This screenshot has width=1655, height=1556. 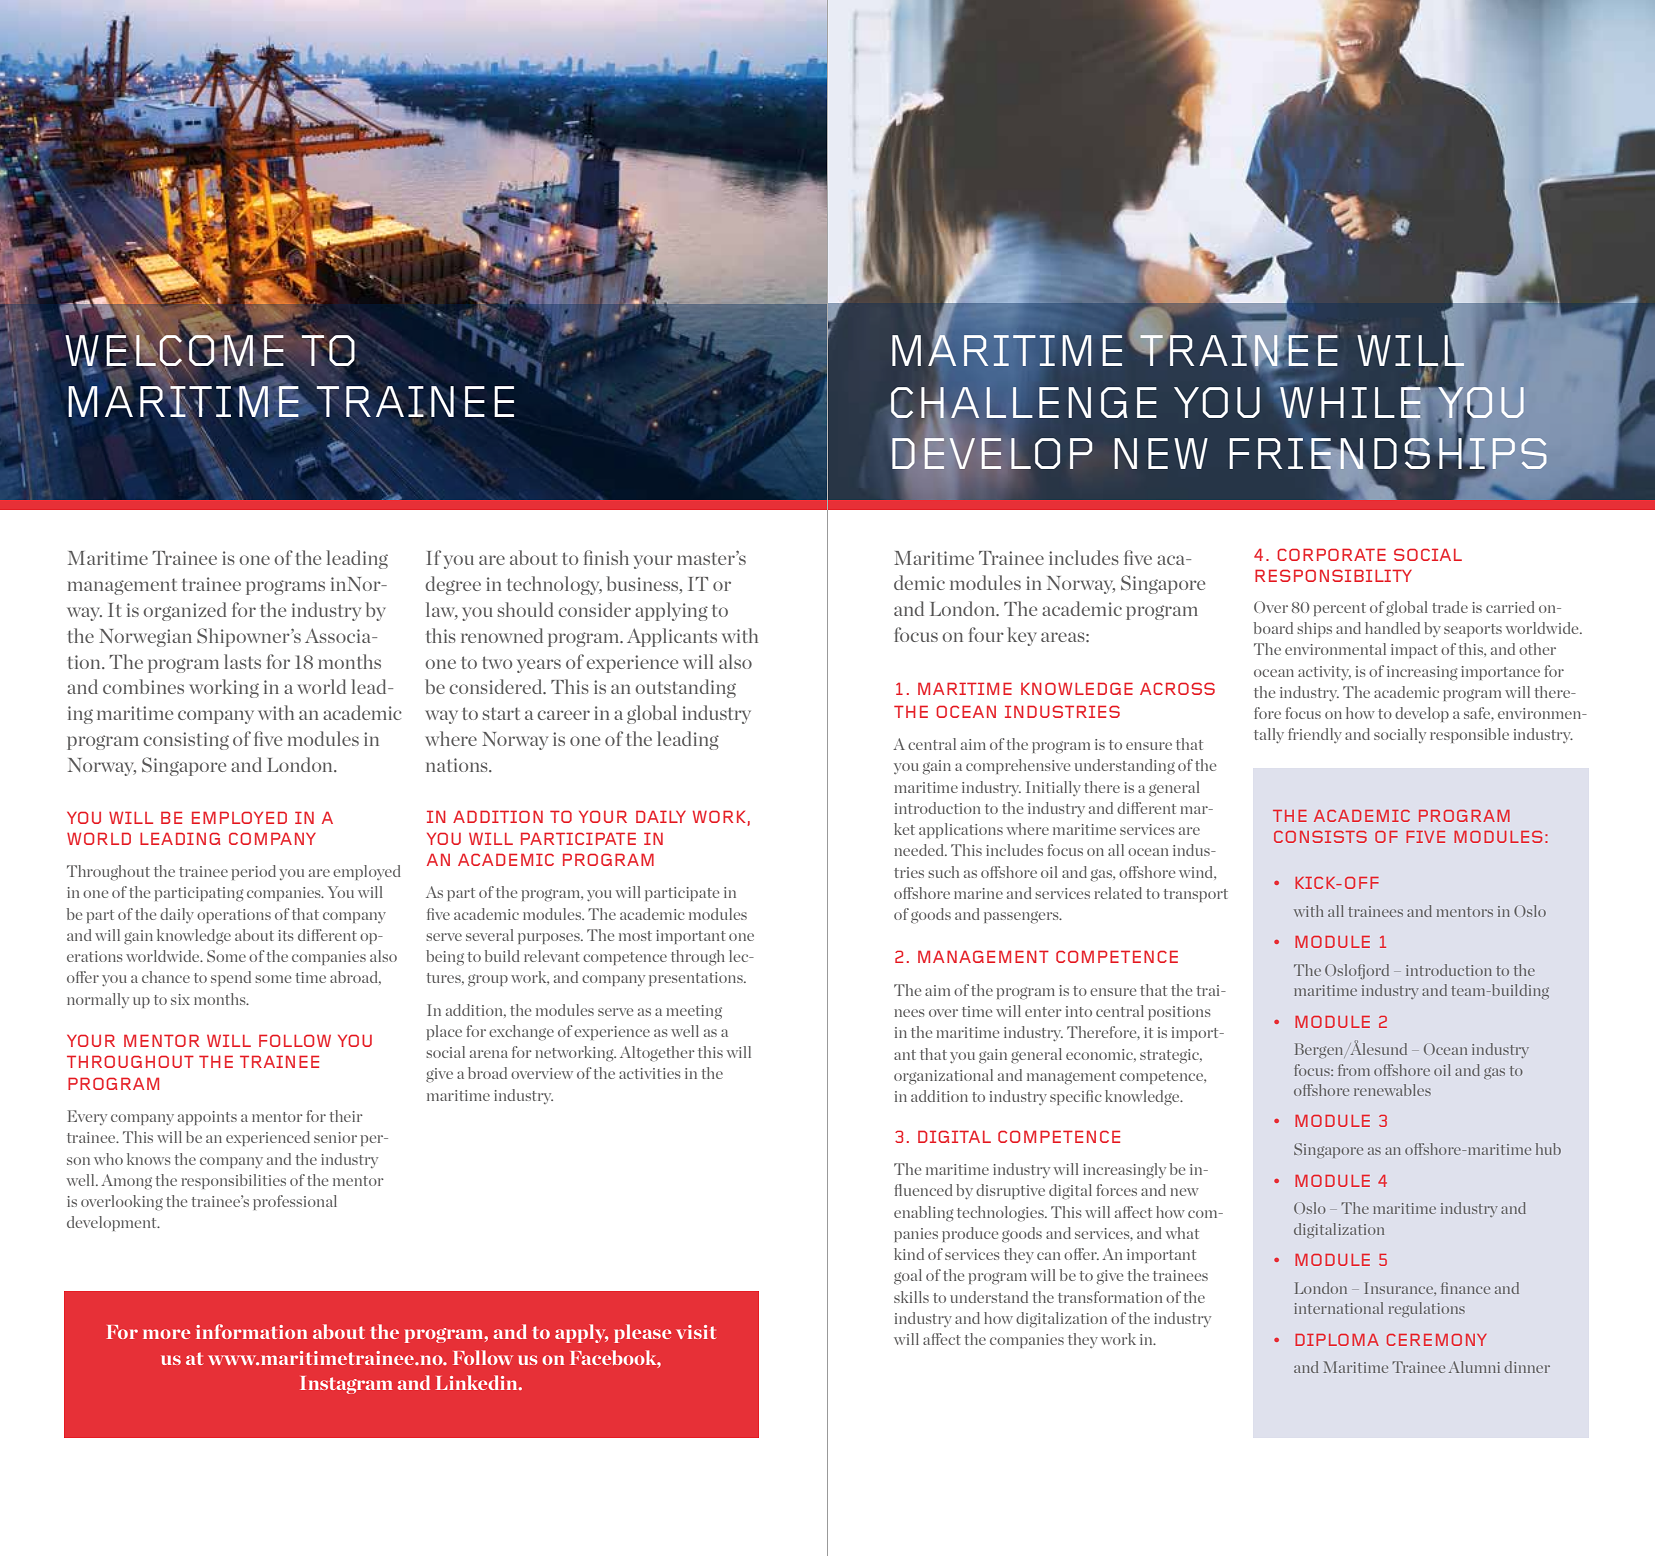 I want to click on needed, so click(x=920, y=850).
